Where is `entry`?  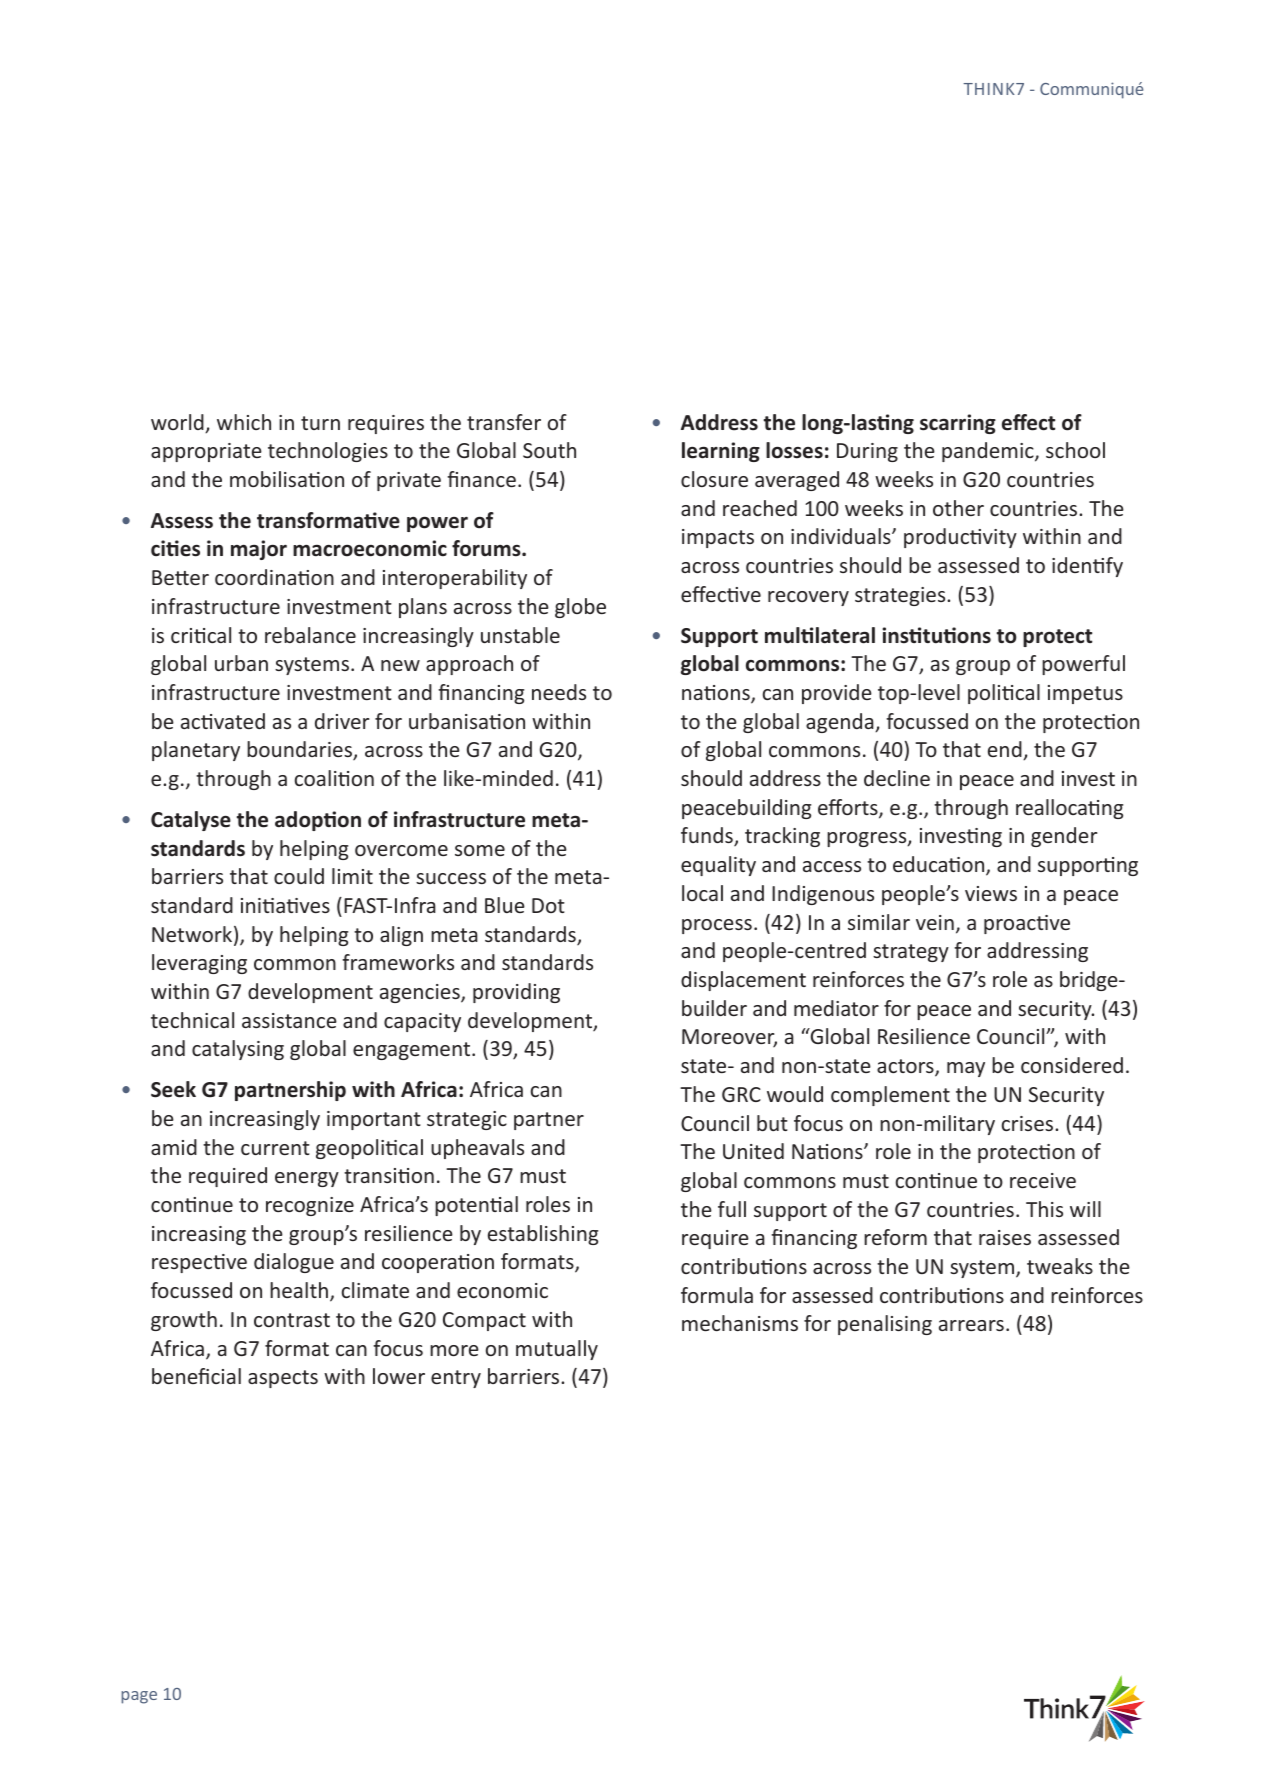 entry is located at coordinates (456, 1379).
